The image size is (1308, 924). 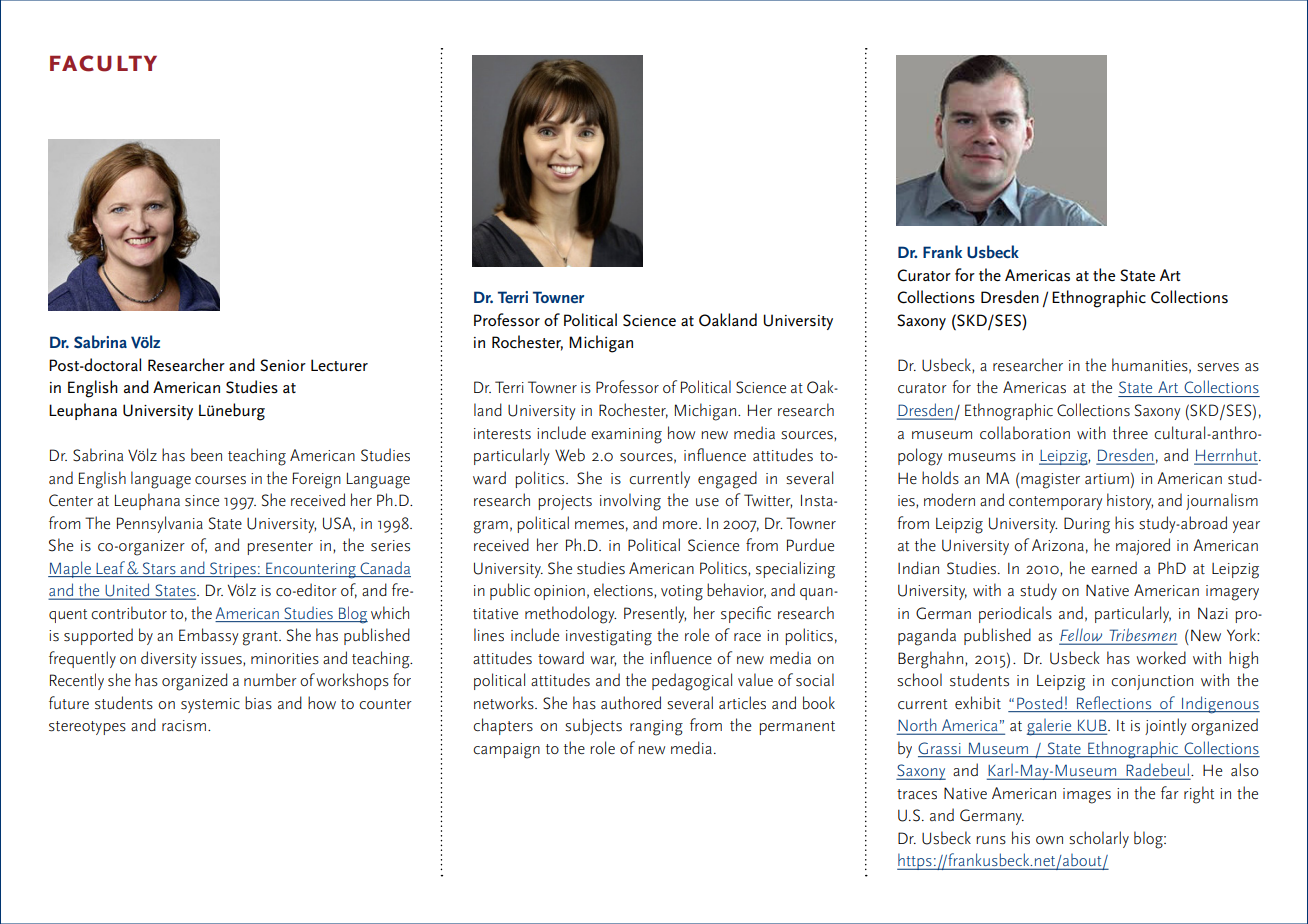 What do you see at coordinates (339, 365) in the image?
I see `Lecturer` at bounding box center [339, 365].
